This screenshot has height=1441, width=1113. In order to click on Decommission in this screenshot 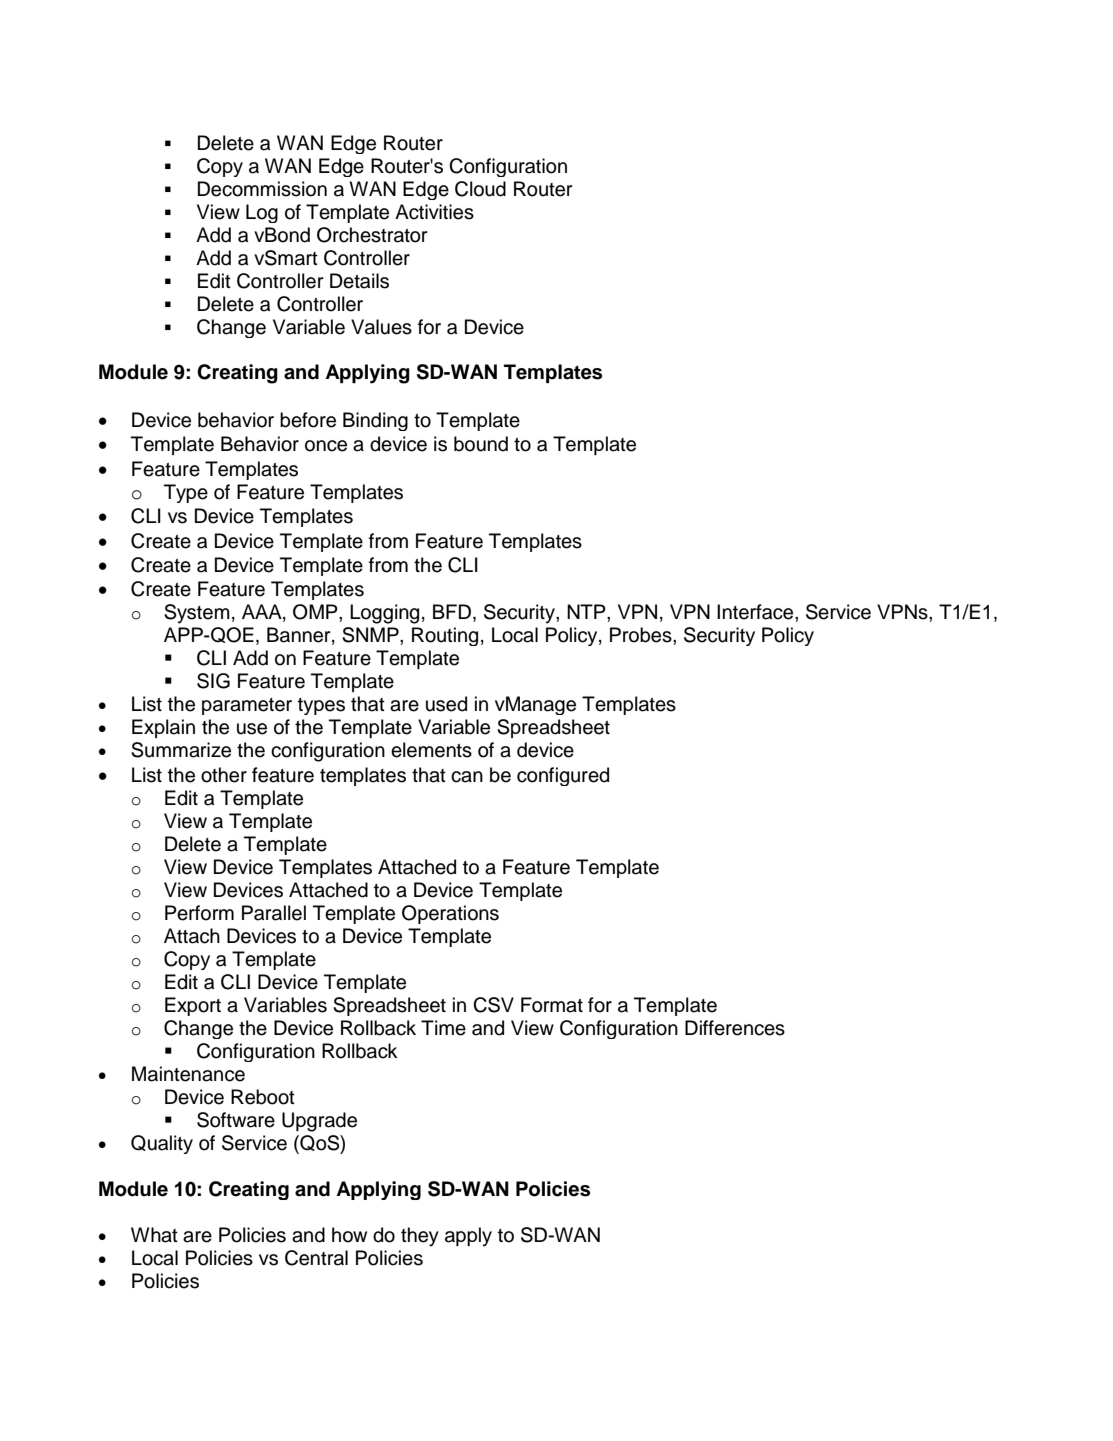, I will do `click(262, 189)`.
